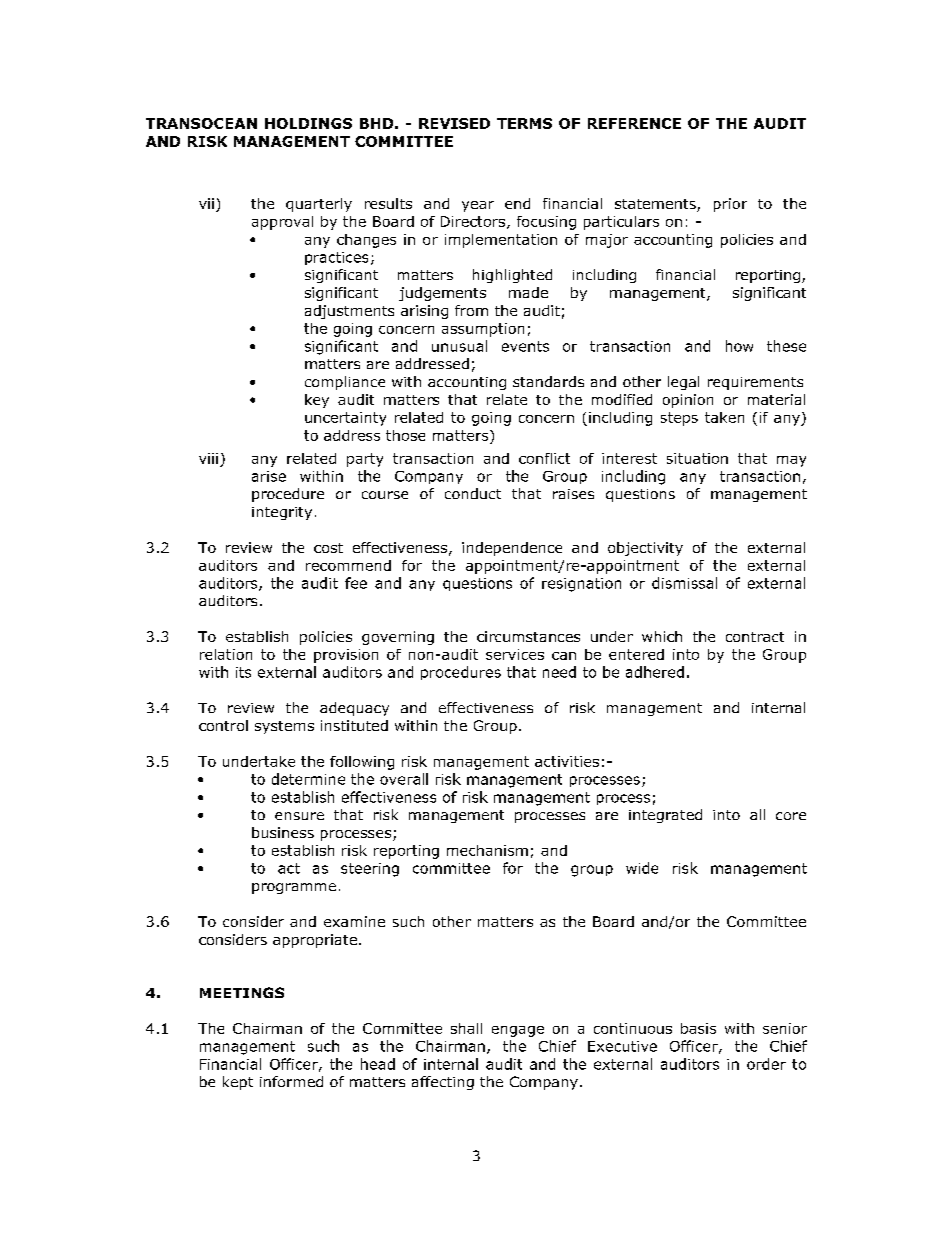 Image resolution: width=952 pixels, height=1233 pixels. Describe the element at coordinates (483, 330) in the screenshot. I see `assumption` at that location.
